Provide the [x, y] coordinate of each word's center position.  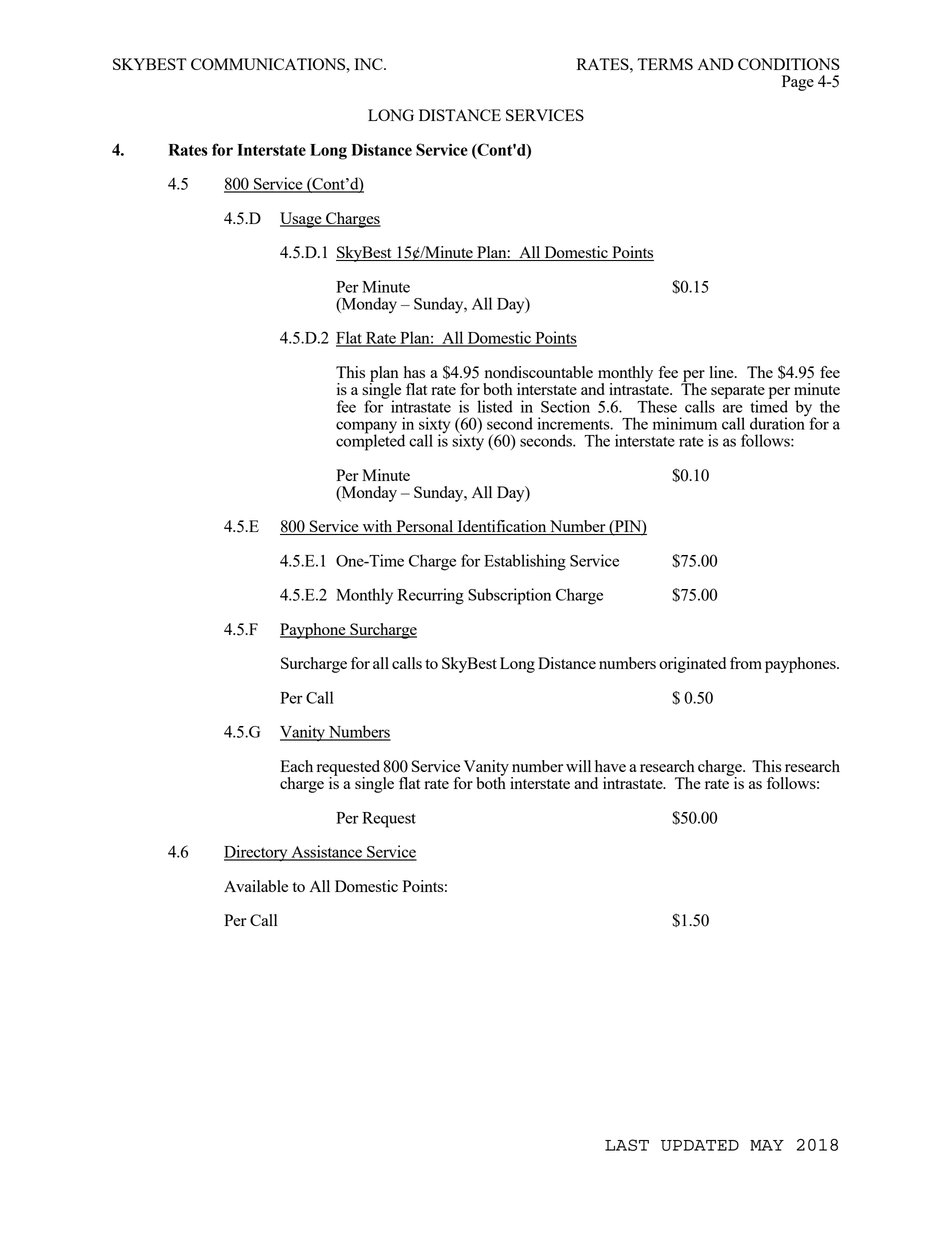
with [377, 527]
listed [495, 406]
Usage [302, 220]
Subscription [509, 596]
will [578, 766]
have [610, 766]
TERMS [665, 64]
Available [256, 886]
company [366, 428]
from [746, 663]
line [723, 372]
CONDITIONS [789, 64]
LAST [627, 1145]
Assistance [327, 852]
